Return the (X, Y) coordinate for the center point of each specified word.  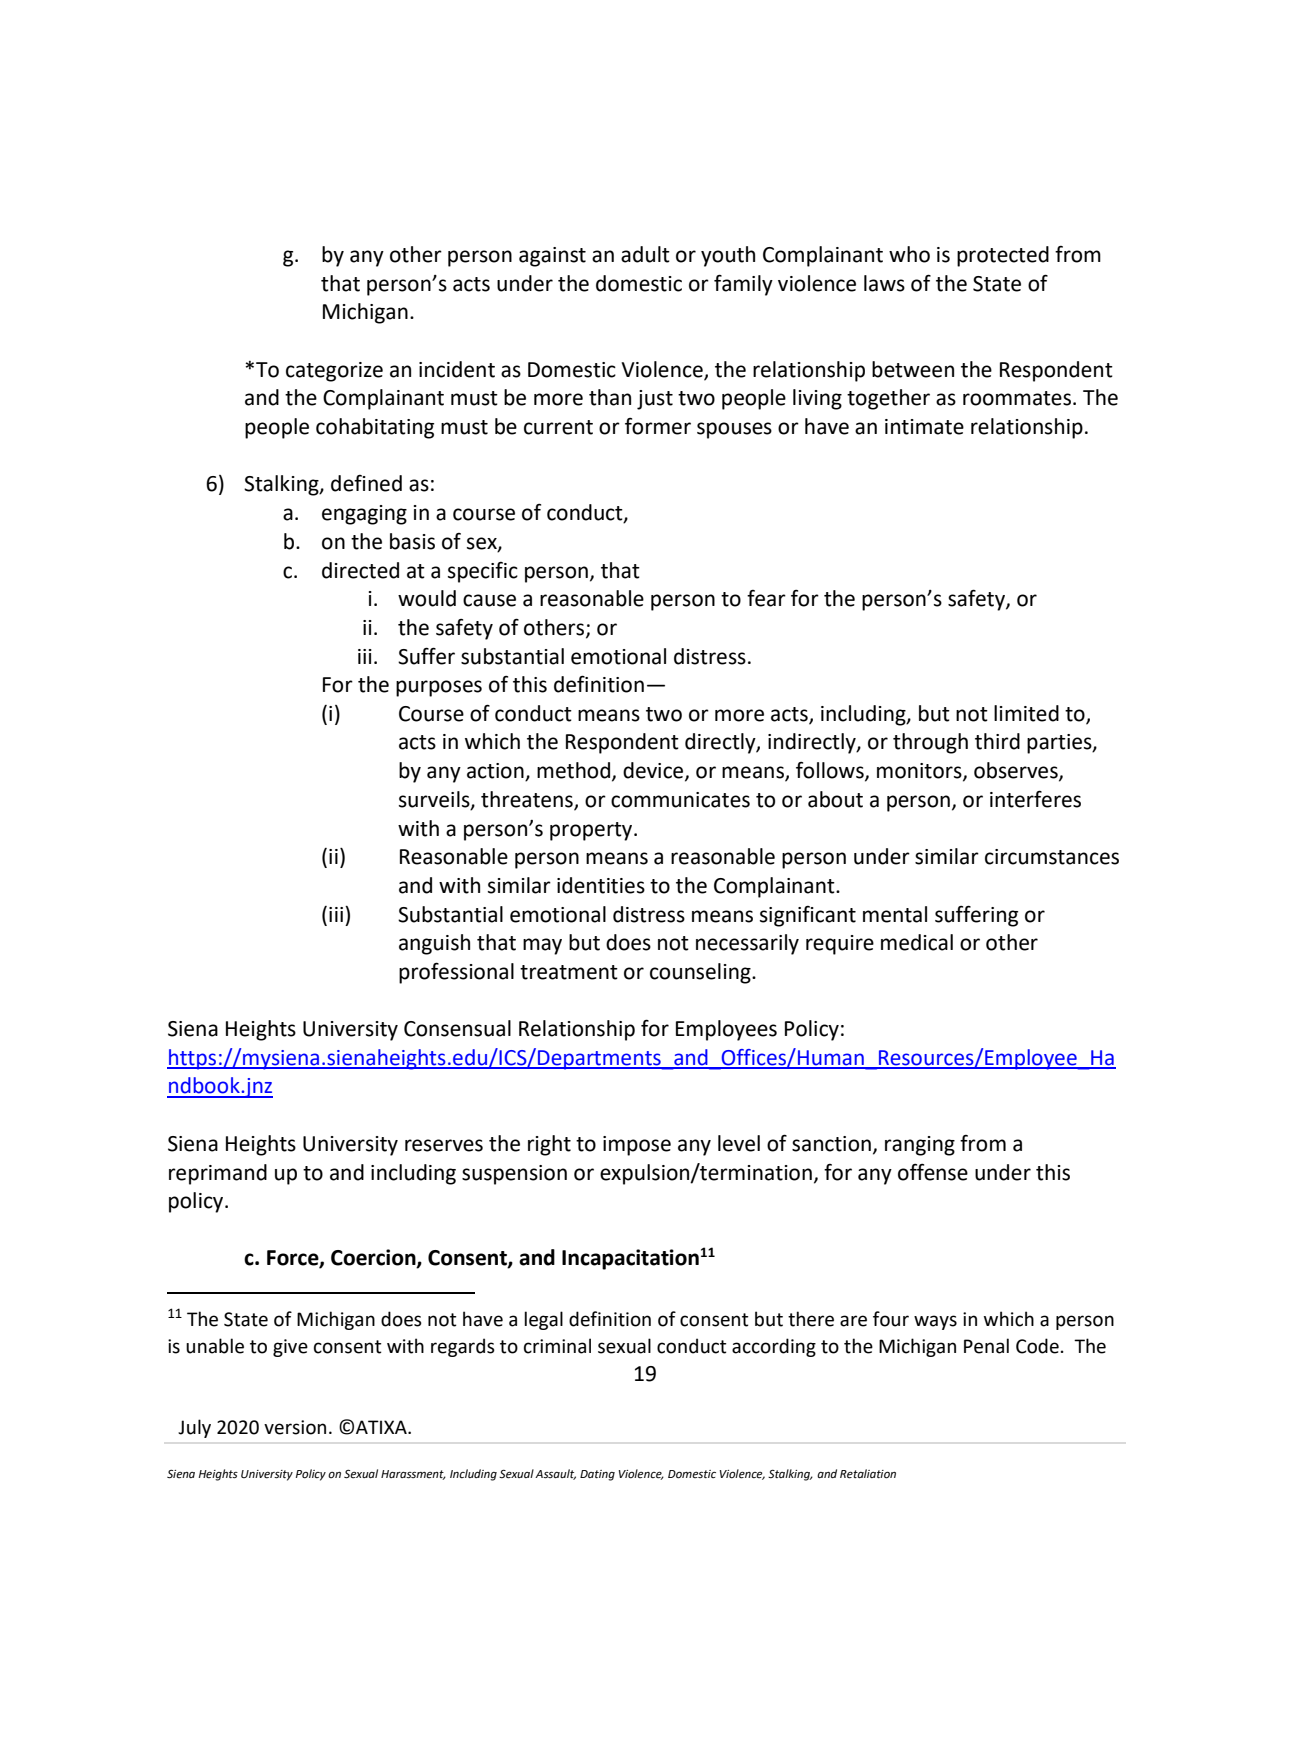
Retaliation (868, 1474)
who (909, 254)
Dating (597, 1475)
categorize (334, 372)
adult (645, 254)
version (295, 1427)
